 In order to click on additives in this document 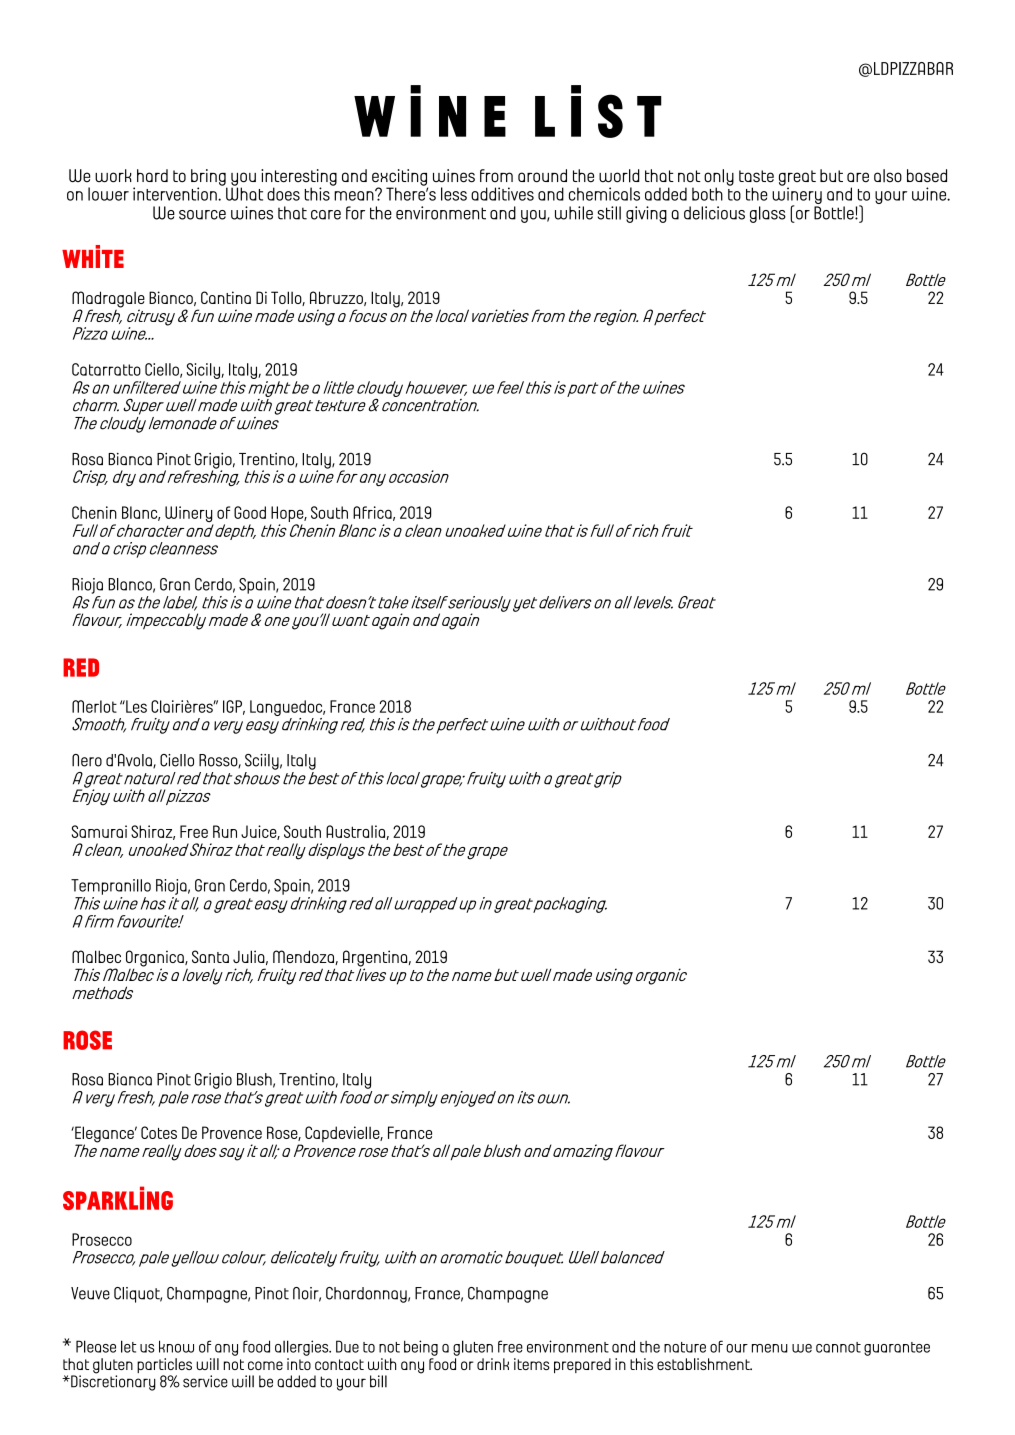, I will do `click(502, 194)`.
